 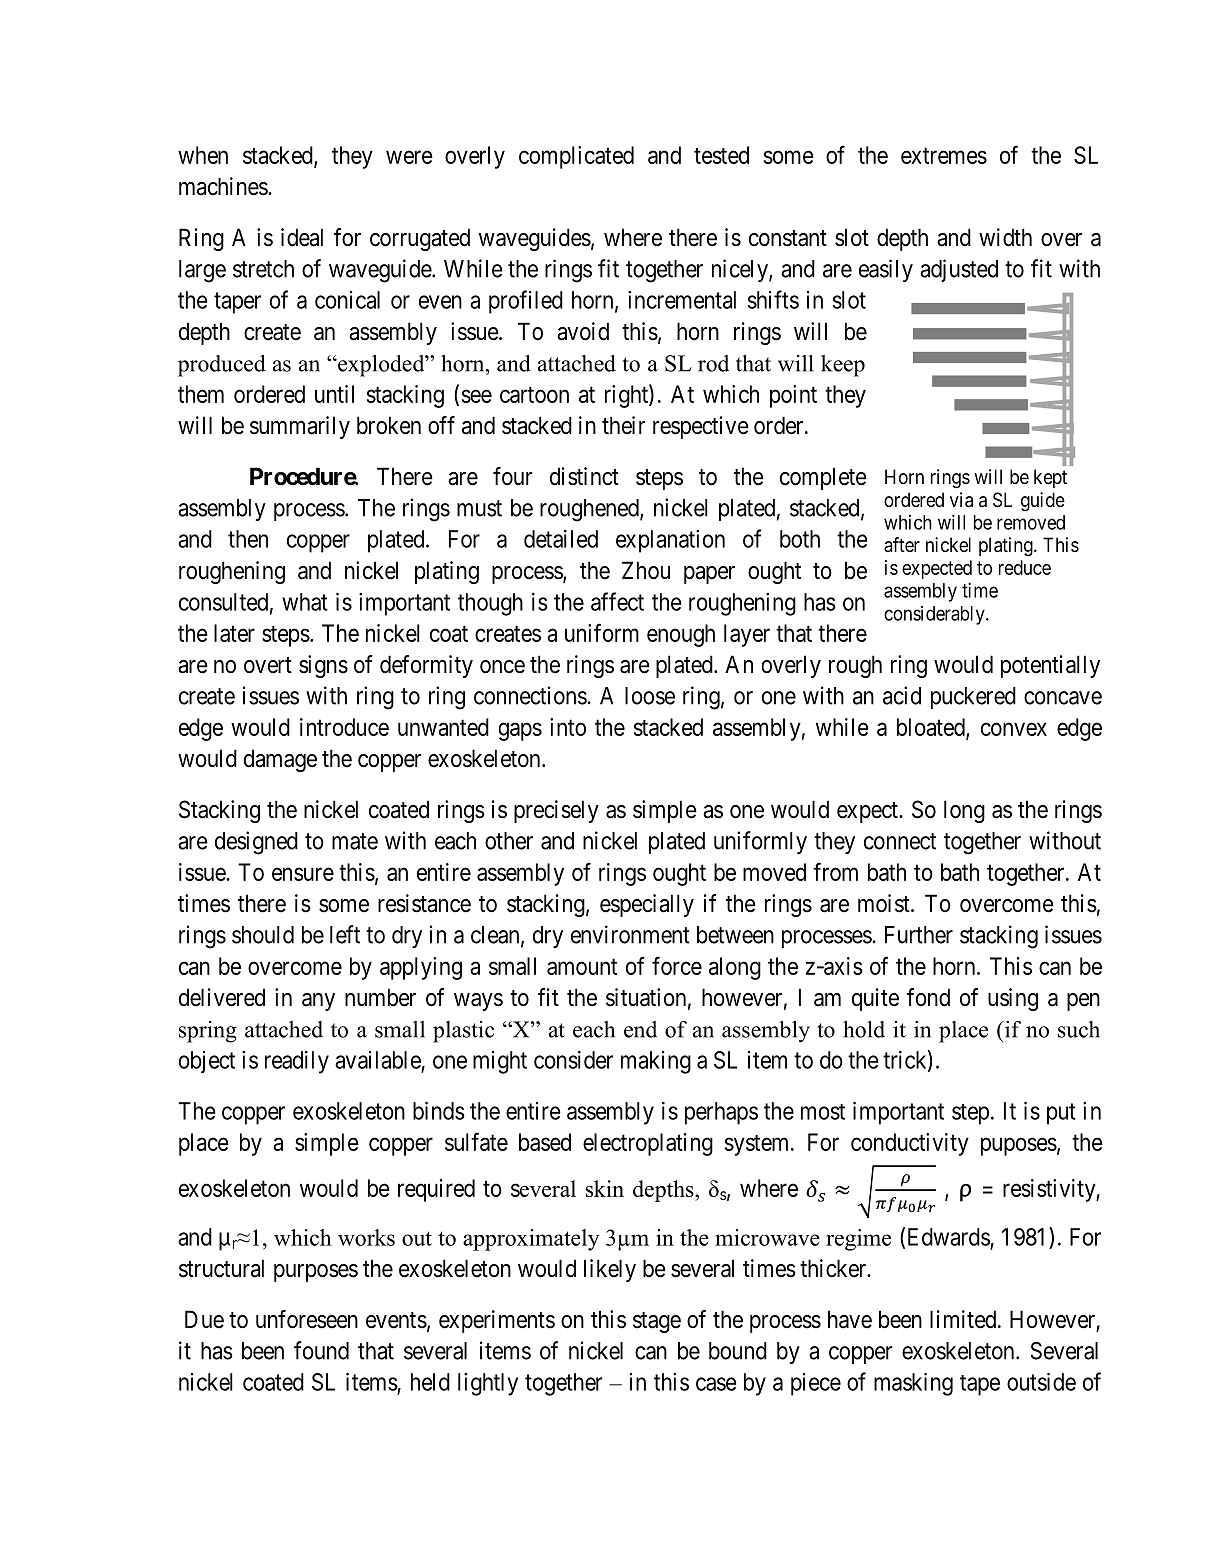 I want to click on distinct, so click(x=584, y=476).
